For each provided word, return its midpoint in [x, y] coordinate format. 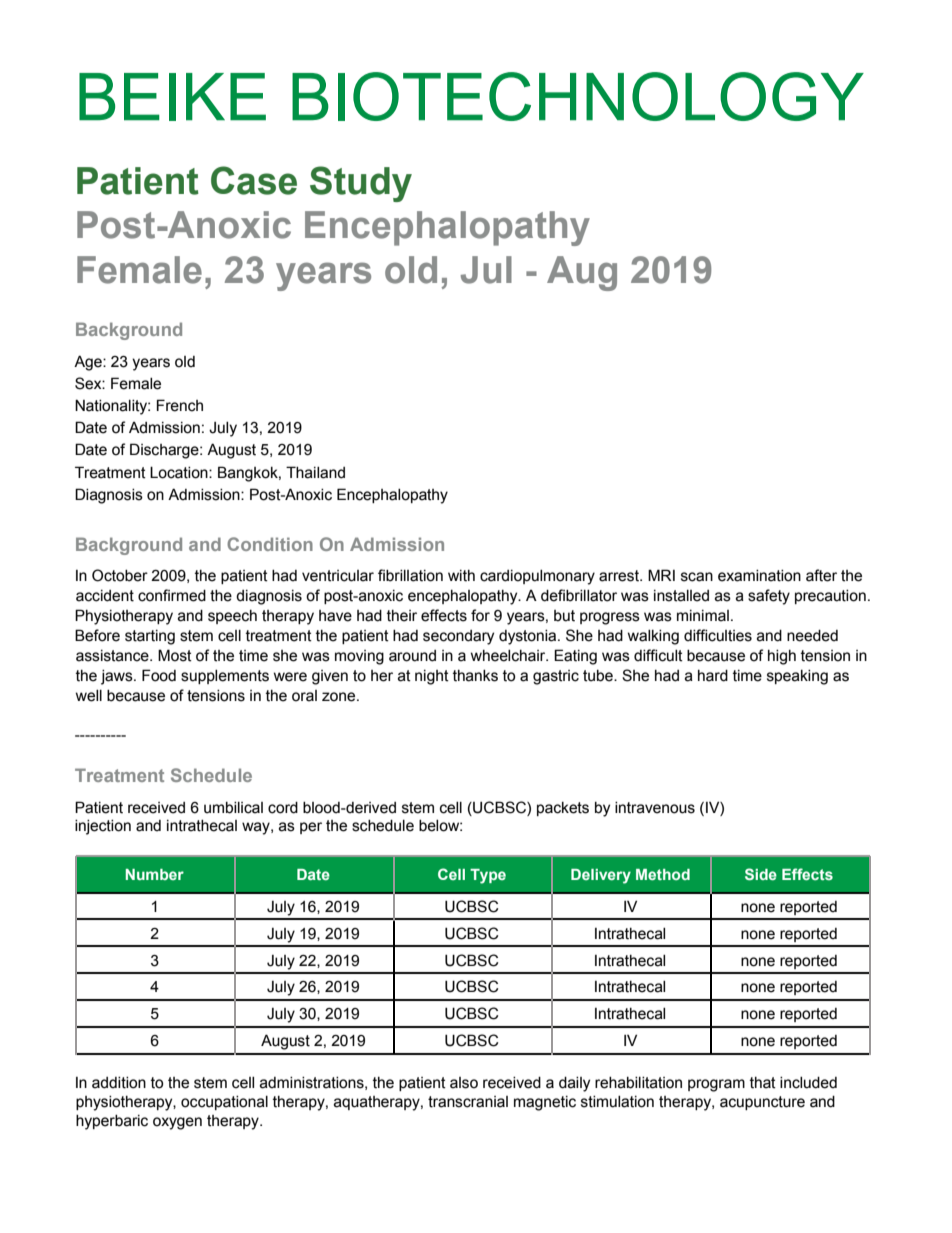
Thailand [315, 472]
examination [759, 576]
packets [563, 809]
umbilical [233, 808]
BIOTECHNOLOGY [578, 96]
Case [254, 180]
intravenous [655, 808]
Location [180, 472]
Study [361, 184]
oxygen [177, 1123]
